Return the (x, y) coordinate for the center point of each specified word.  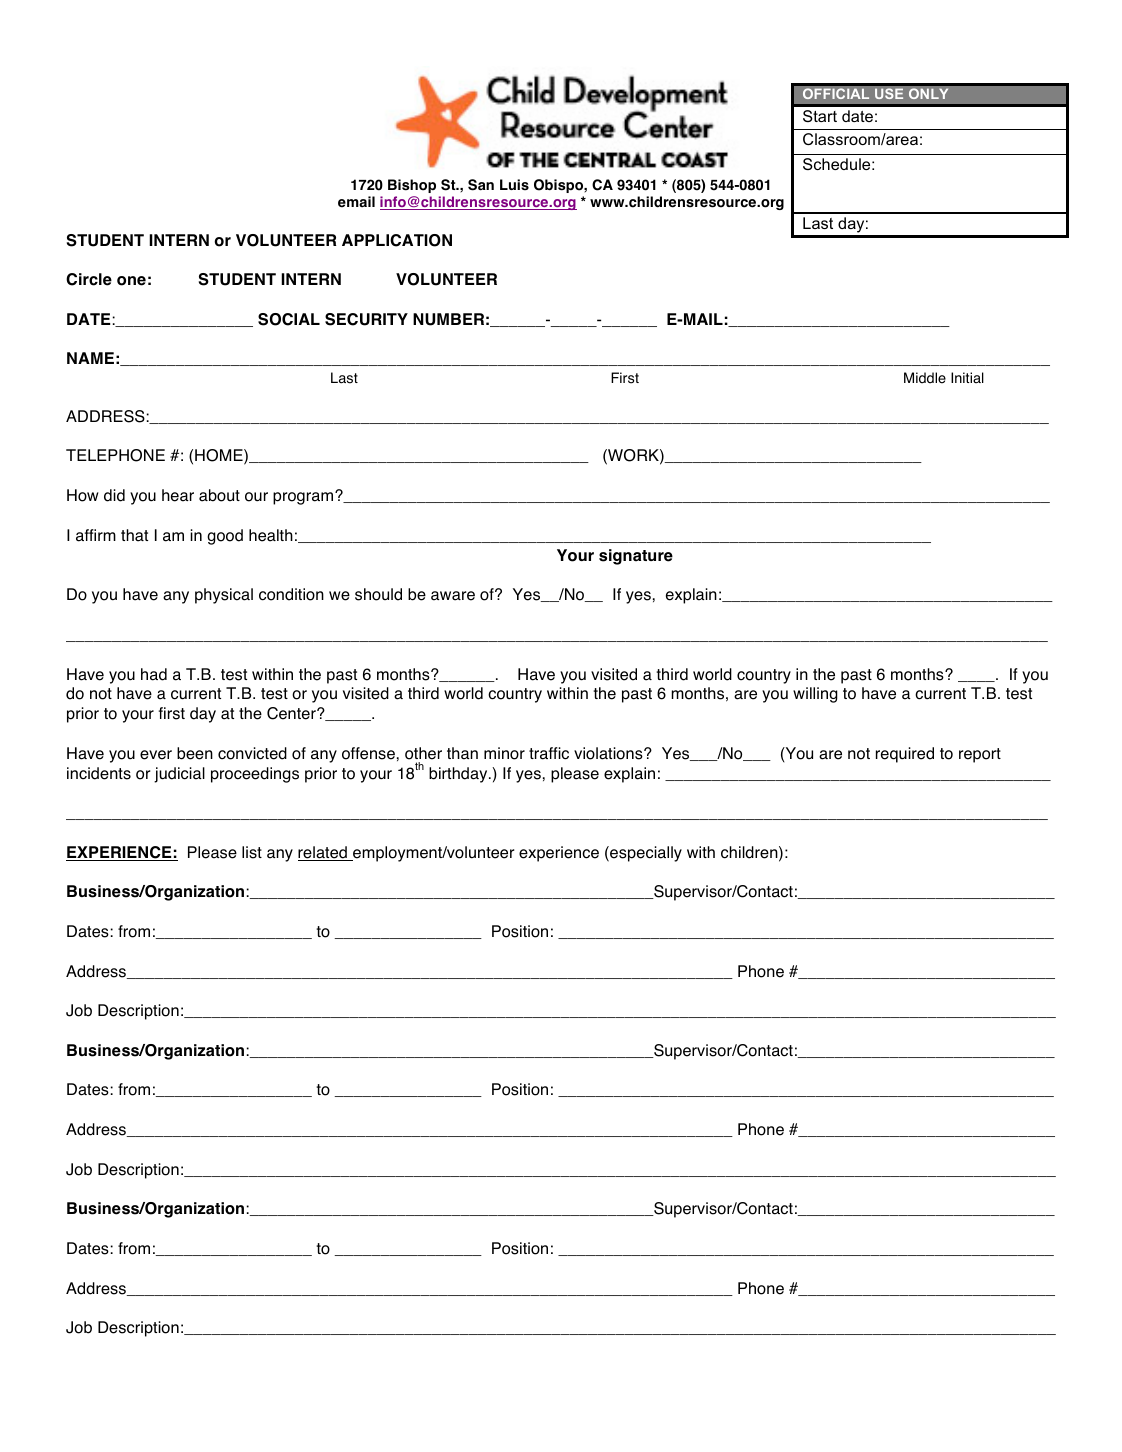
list (252, 852)
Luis (514, 185)
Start (820, 116)
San (481, 185)
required (905, 755)
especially (645, 854)
